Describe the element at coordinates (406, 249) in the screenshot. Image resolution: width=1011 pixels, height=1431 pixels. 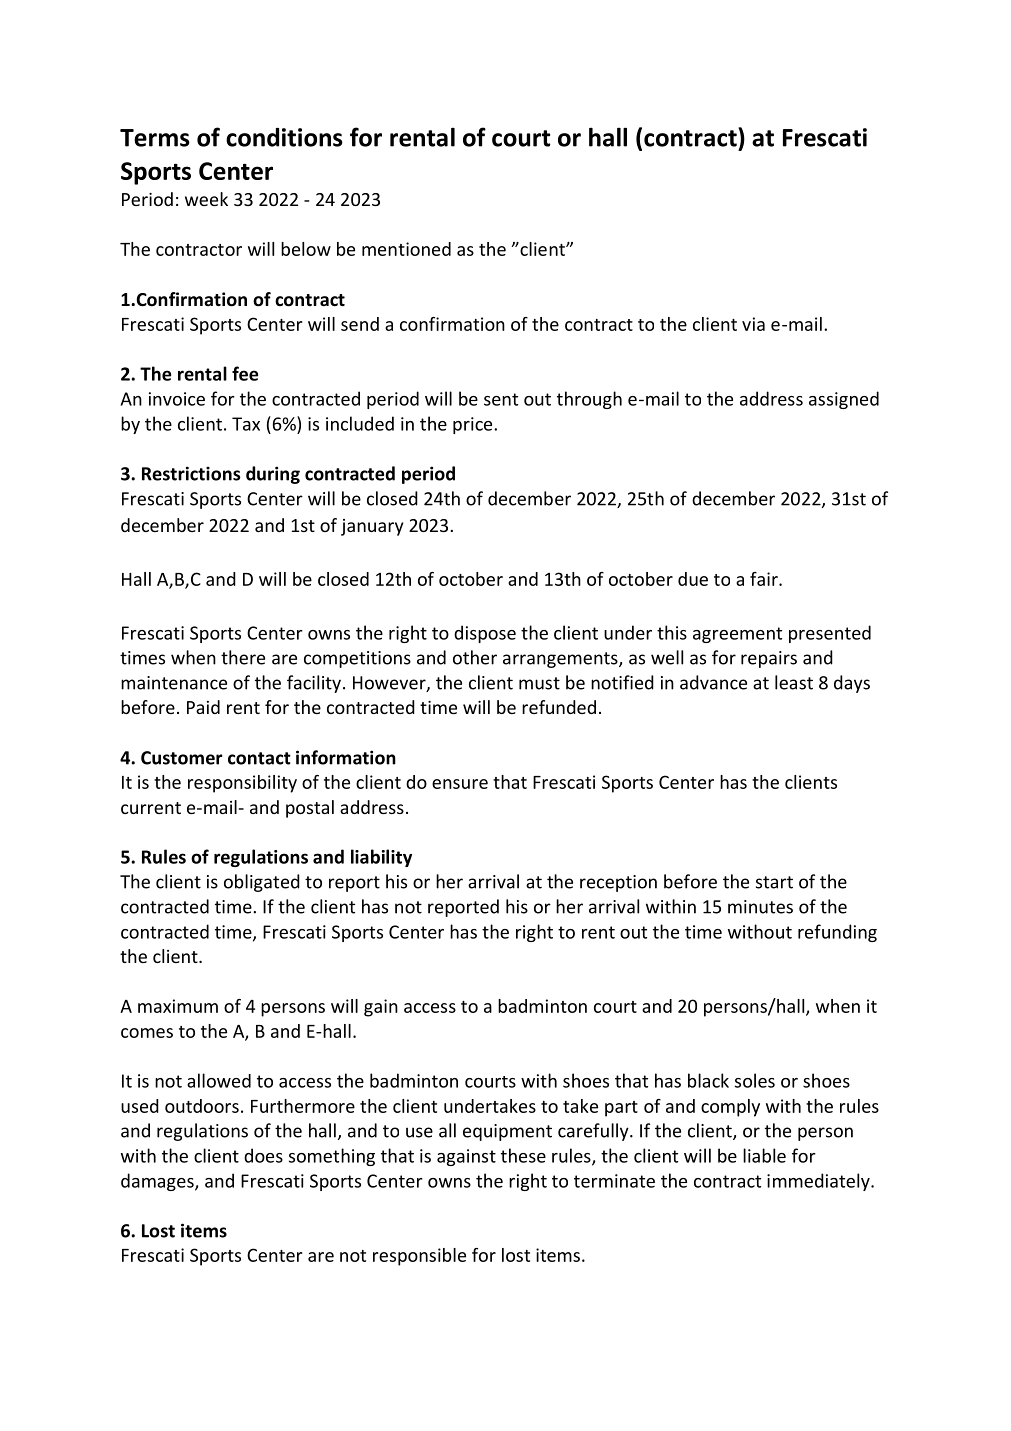
I see `mentioned` at that location.
